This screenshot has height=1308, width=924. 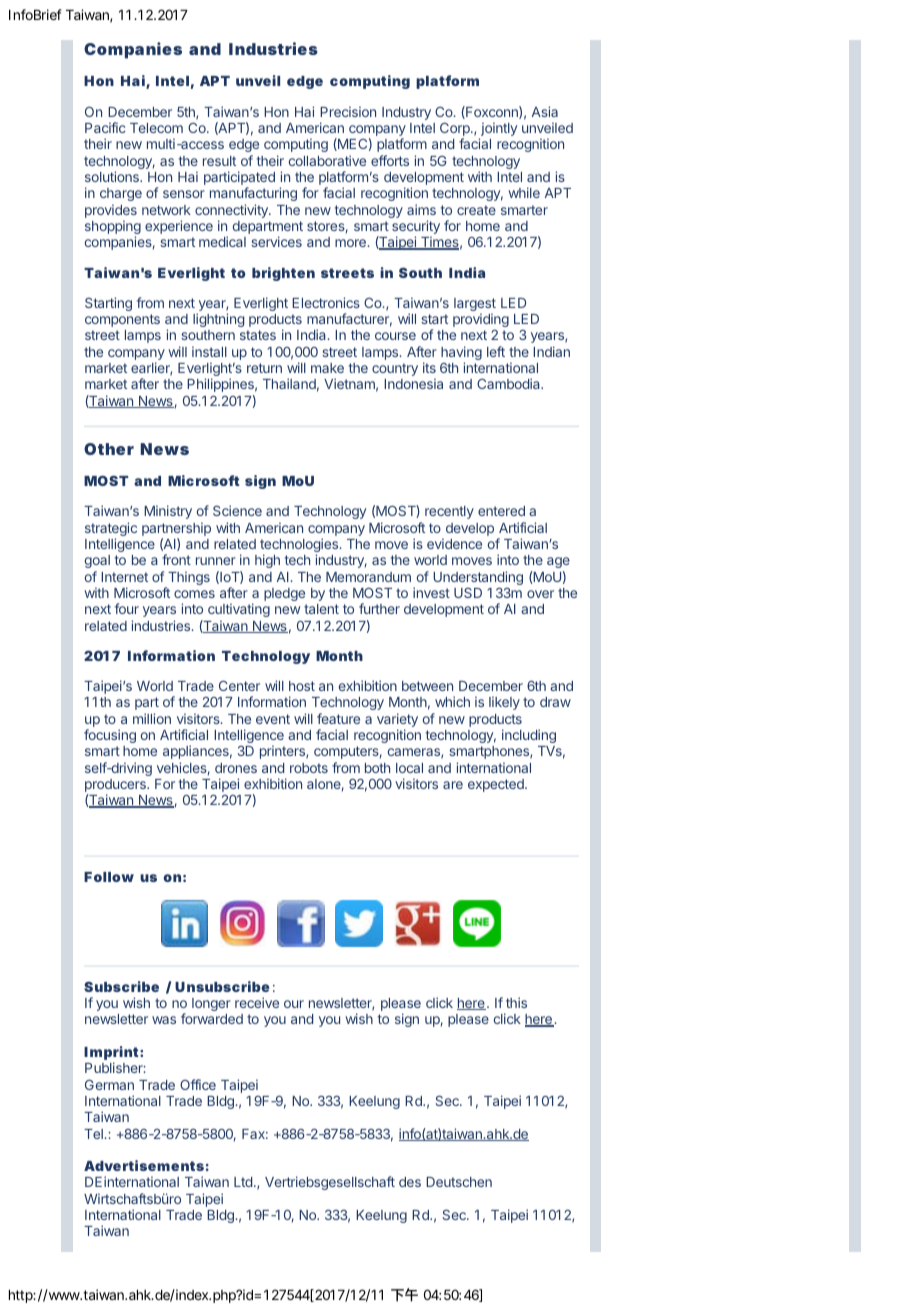 What do you see at coordinates (309, 768) in the screenshot?
I see `robots` at bounding box center [309, 768].
